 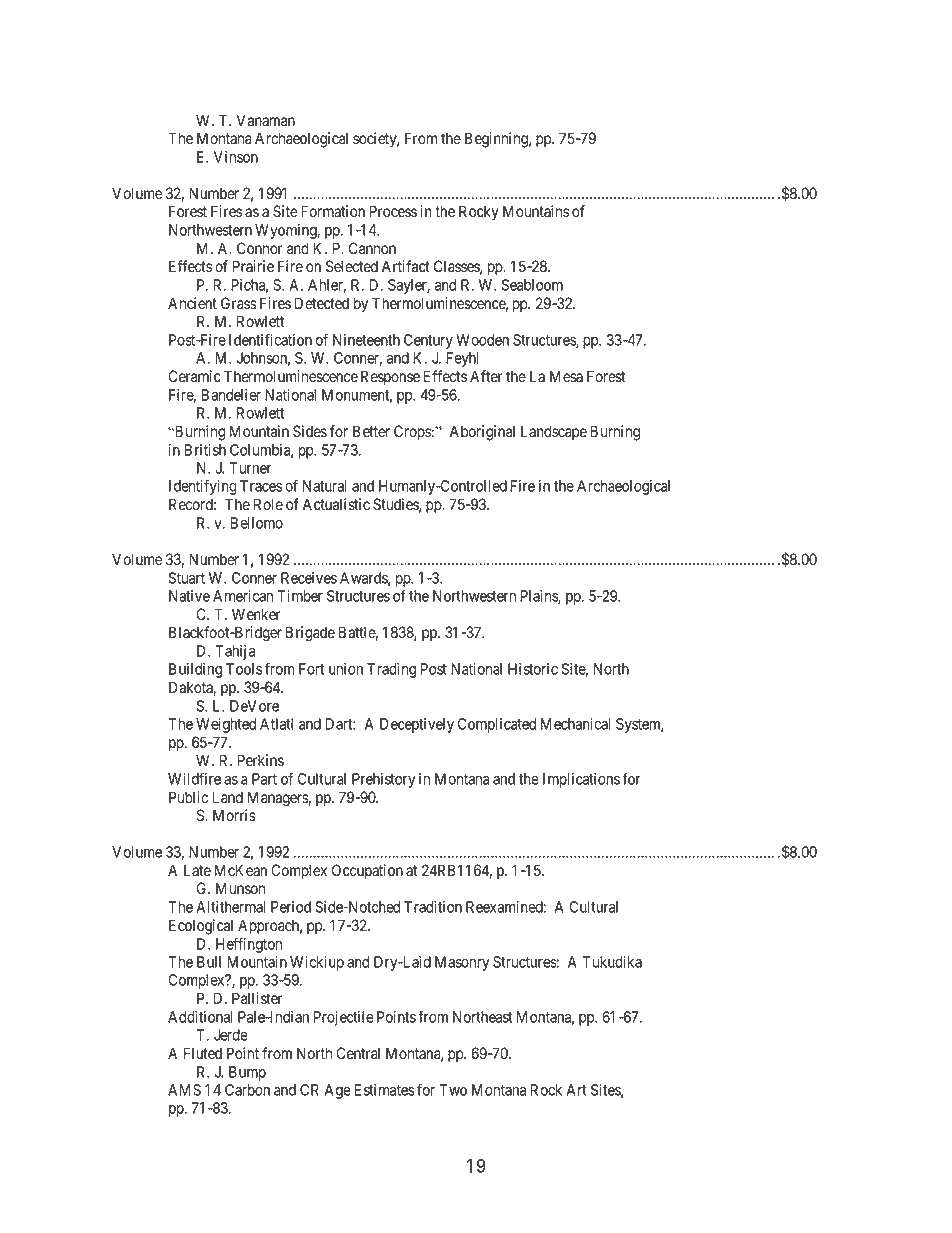 I want to click on Process, so click(x=393, y=211).
